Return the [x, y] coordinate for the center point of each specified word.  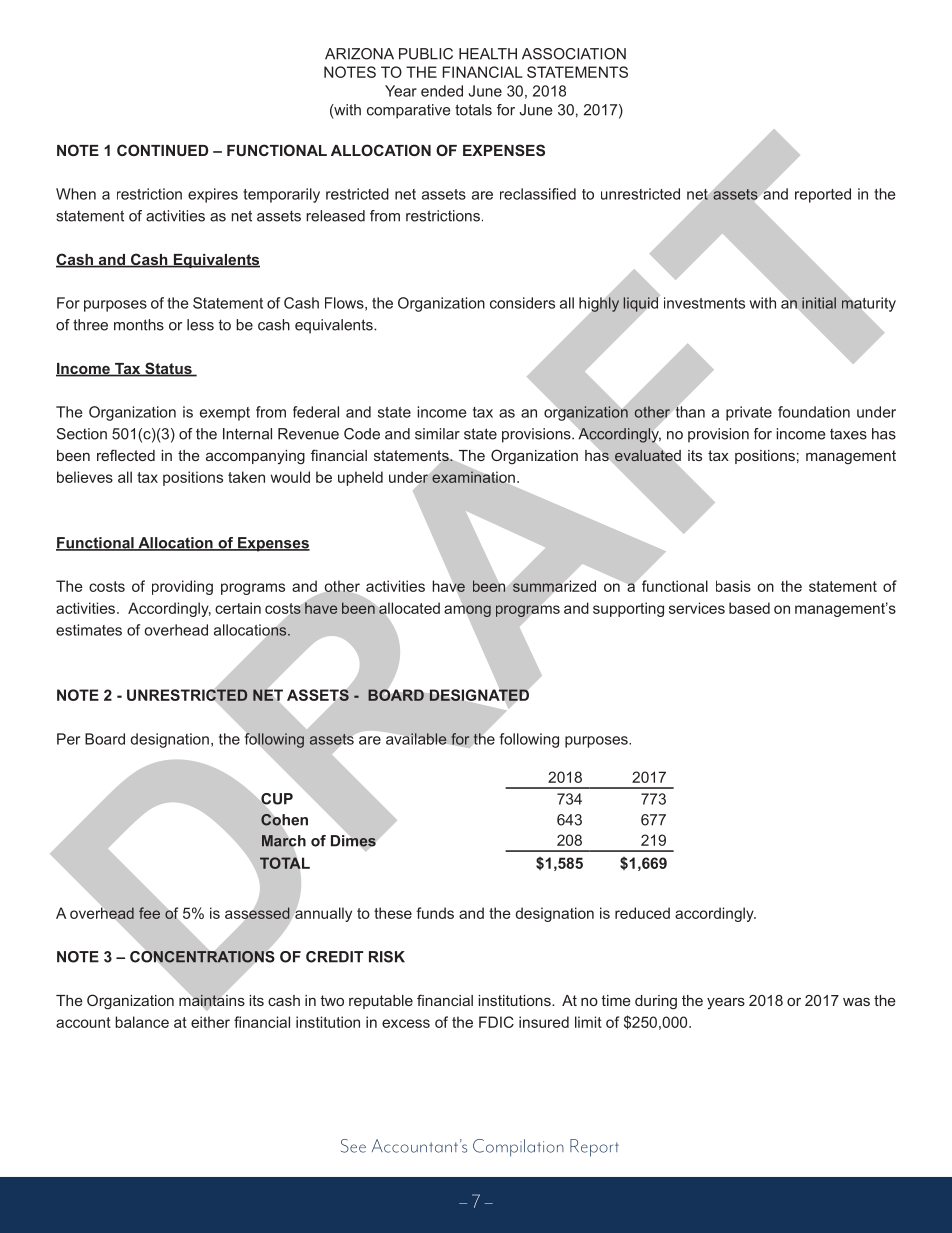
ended [442, 91]
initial [819, 303]
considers [522, 303]
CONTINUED [162, 150]
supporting [628, 609]
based [749, 608]
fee [149, 913]
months [139, 325]
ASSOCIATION [574, 54]
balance [142, 1022]
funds [435, 913]
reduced [642, 913]
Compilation [518, 1148]
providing [182, 587]
